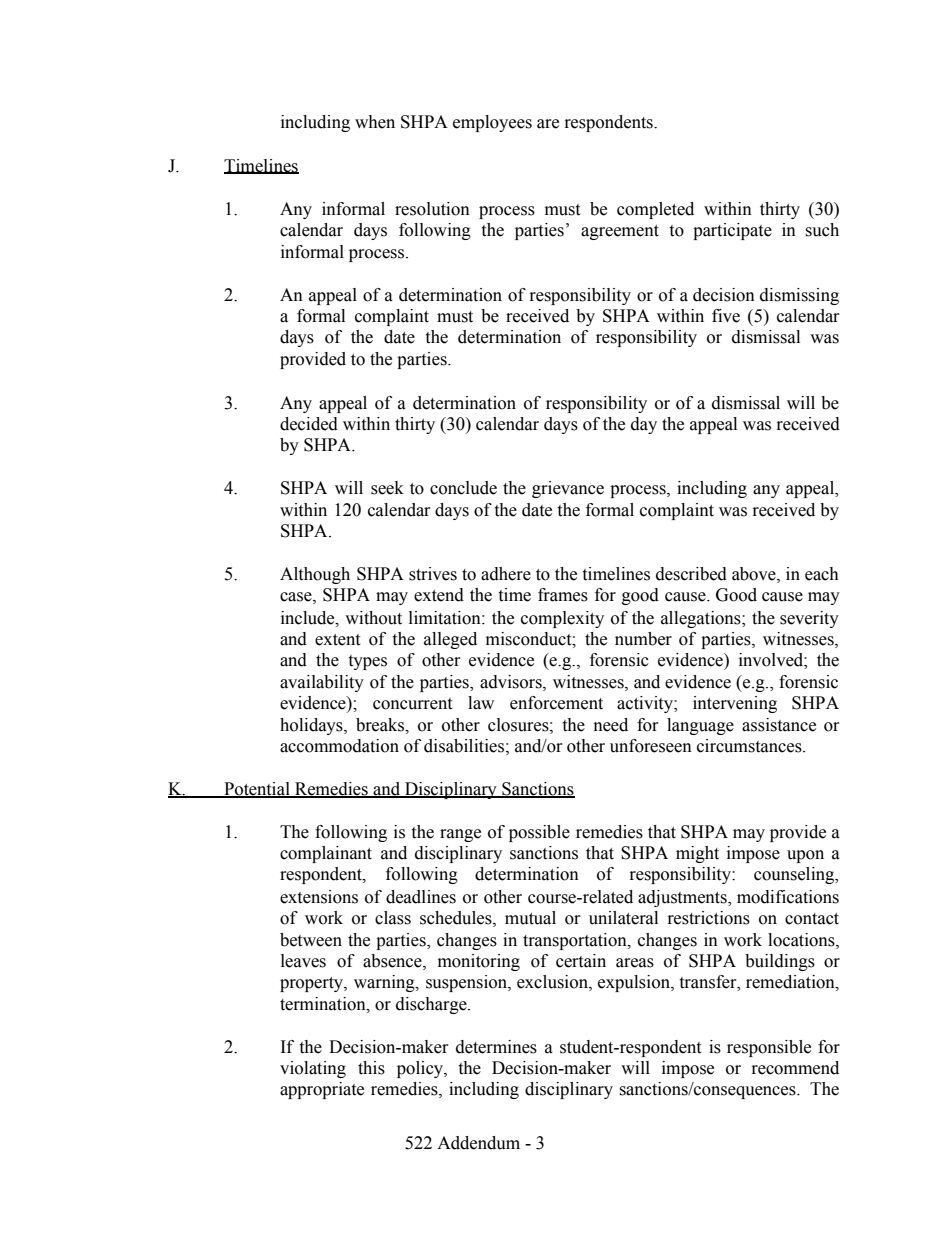 The height and width of the page is (1233, 952). What do you see at coordinates (562, 619) in the page?
I see `complexity` at bounding box center [562, 619].
